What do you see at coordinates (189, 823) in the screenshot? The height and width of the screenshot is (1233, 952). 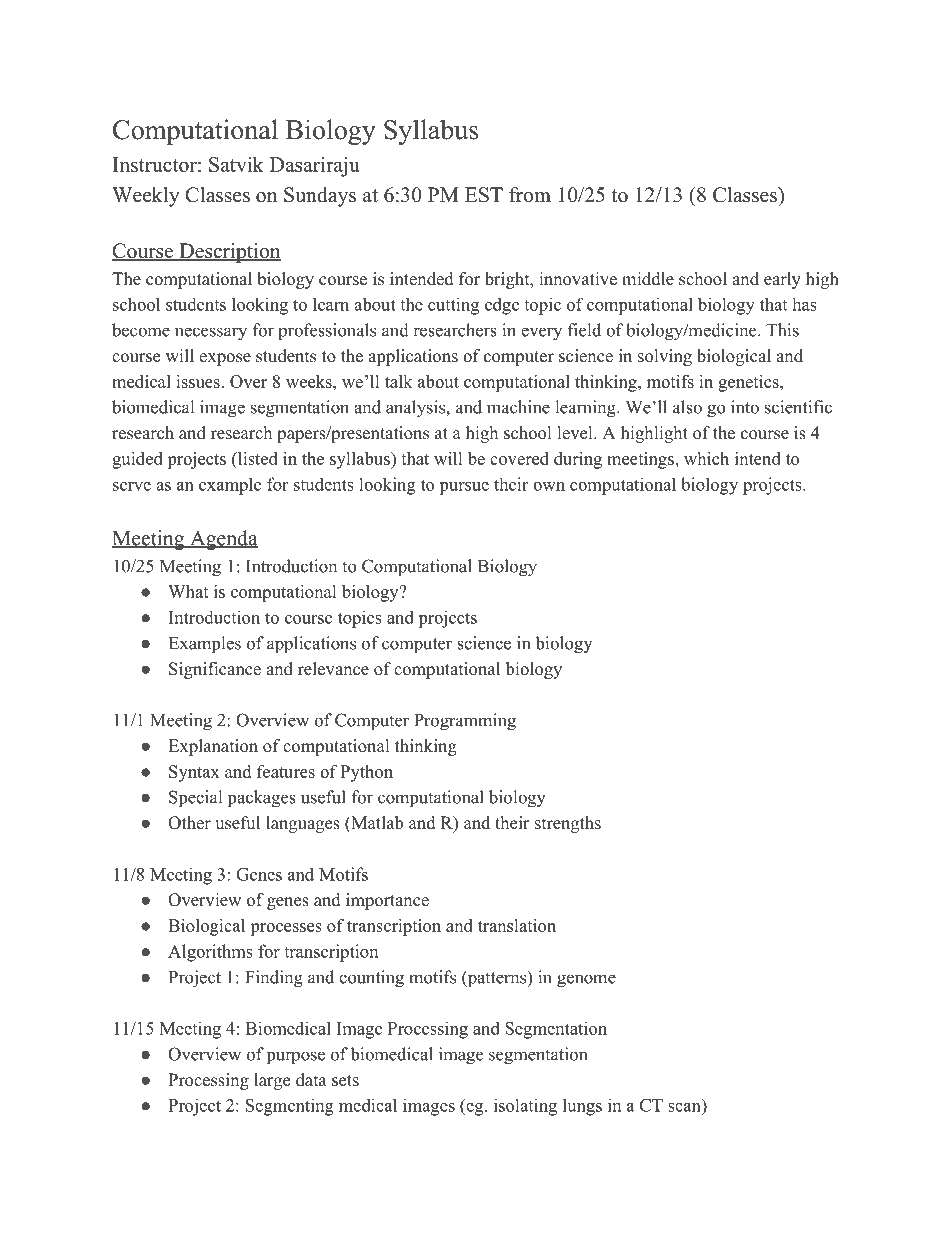 I see `Other` at bounding box center [189, 823].
